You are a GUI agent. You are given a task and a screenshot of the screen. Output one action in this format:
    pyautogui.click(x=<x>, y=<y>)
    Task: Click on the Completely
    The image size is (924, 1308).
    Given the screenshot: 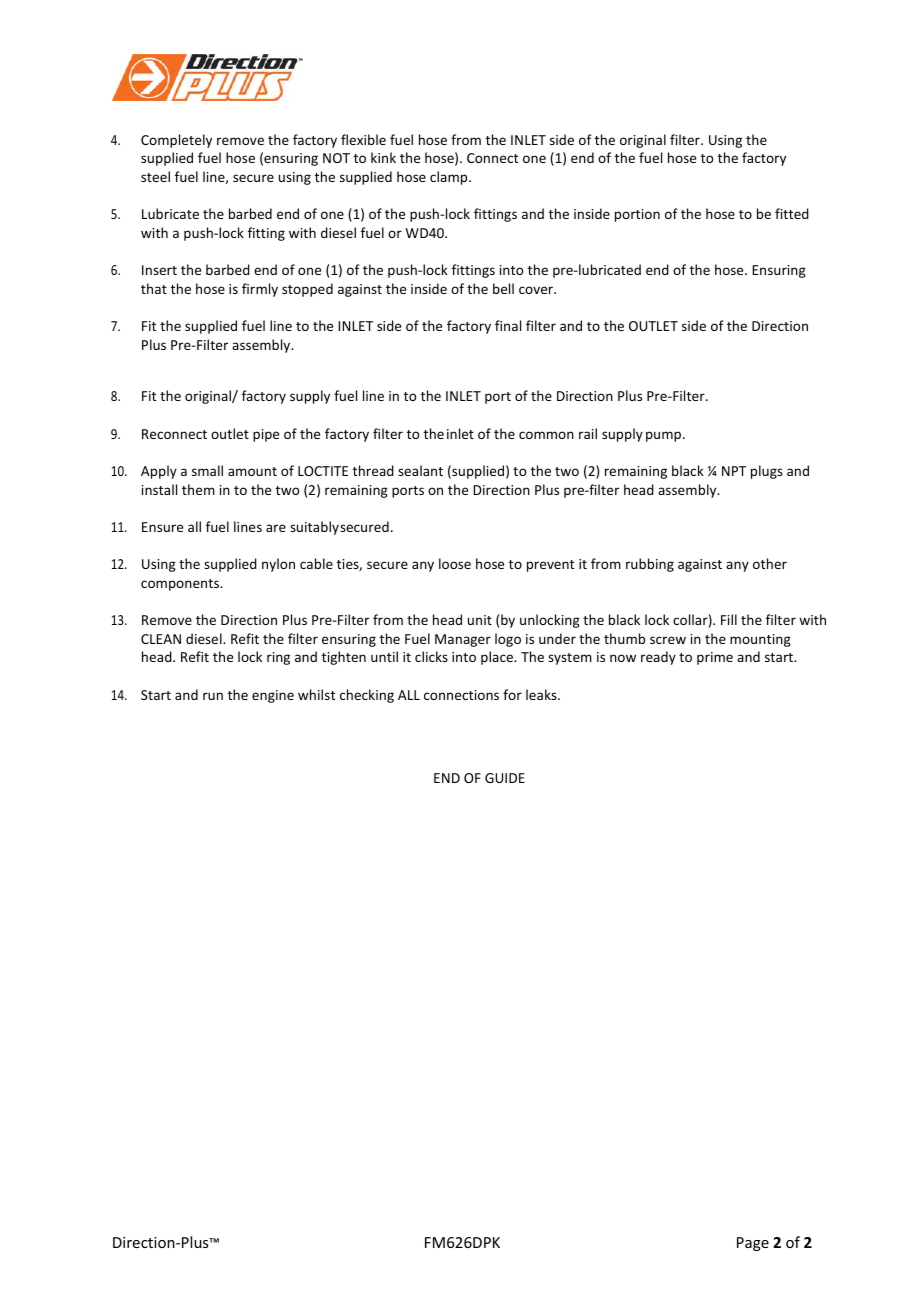 What is the action you would take?
    pyautogui.click(x=176, y=141)
